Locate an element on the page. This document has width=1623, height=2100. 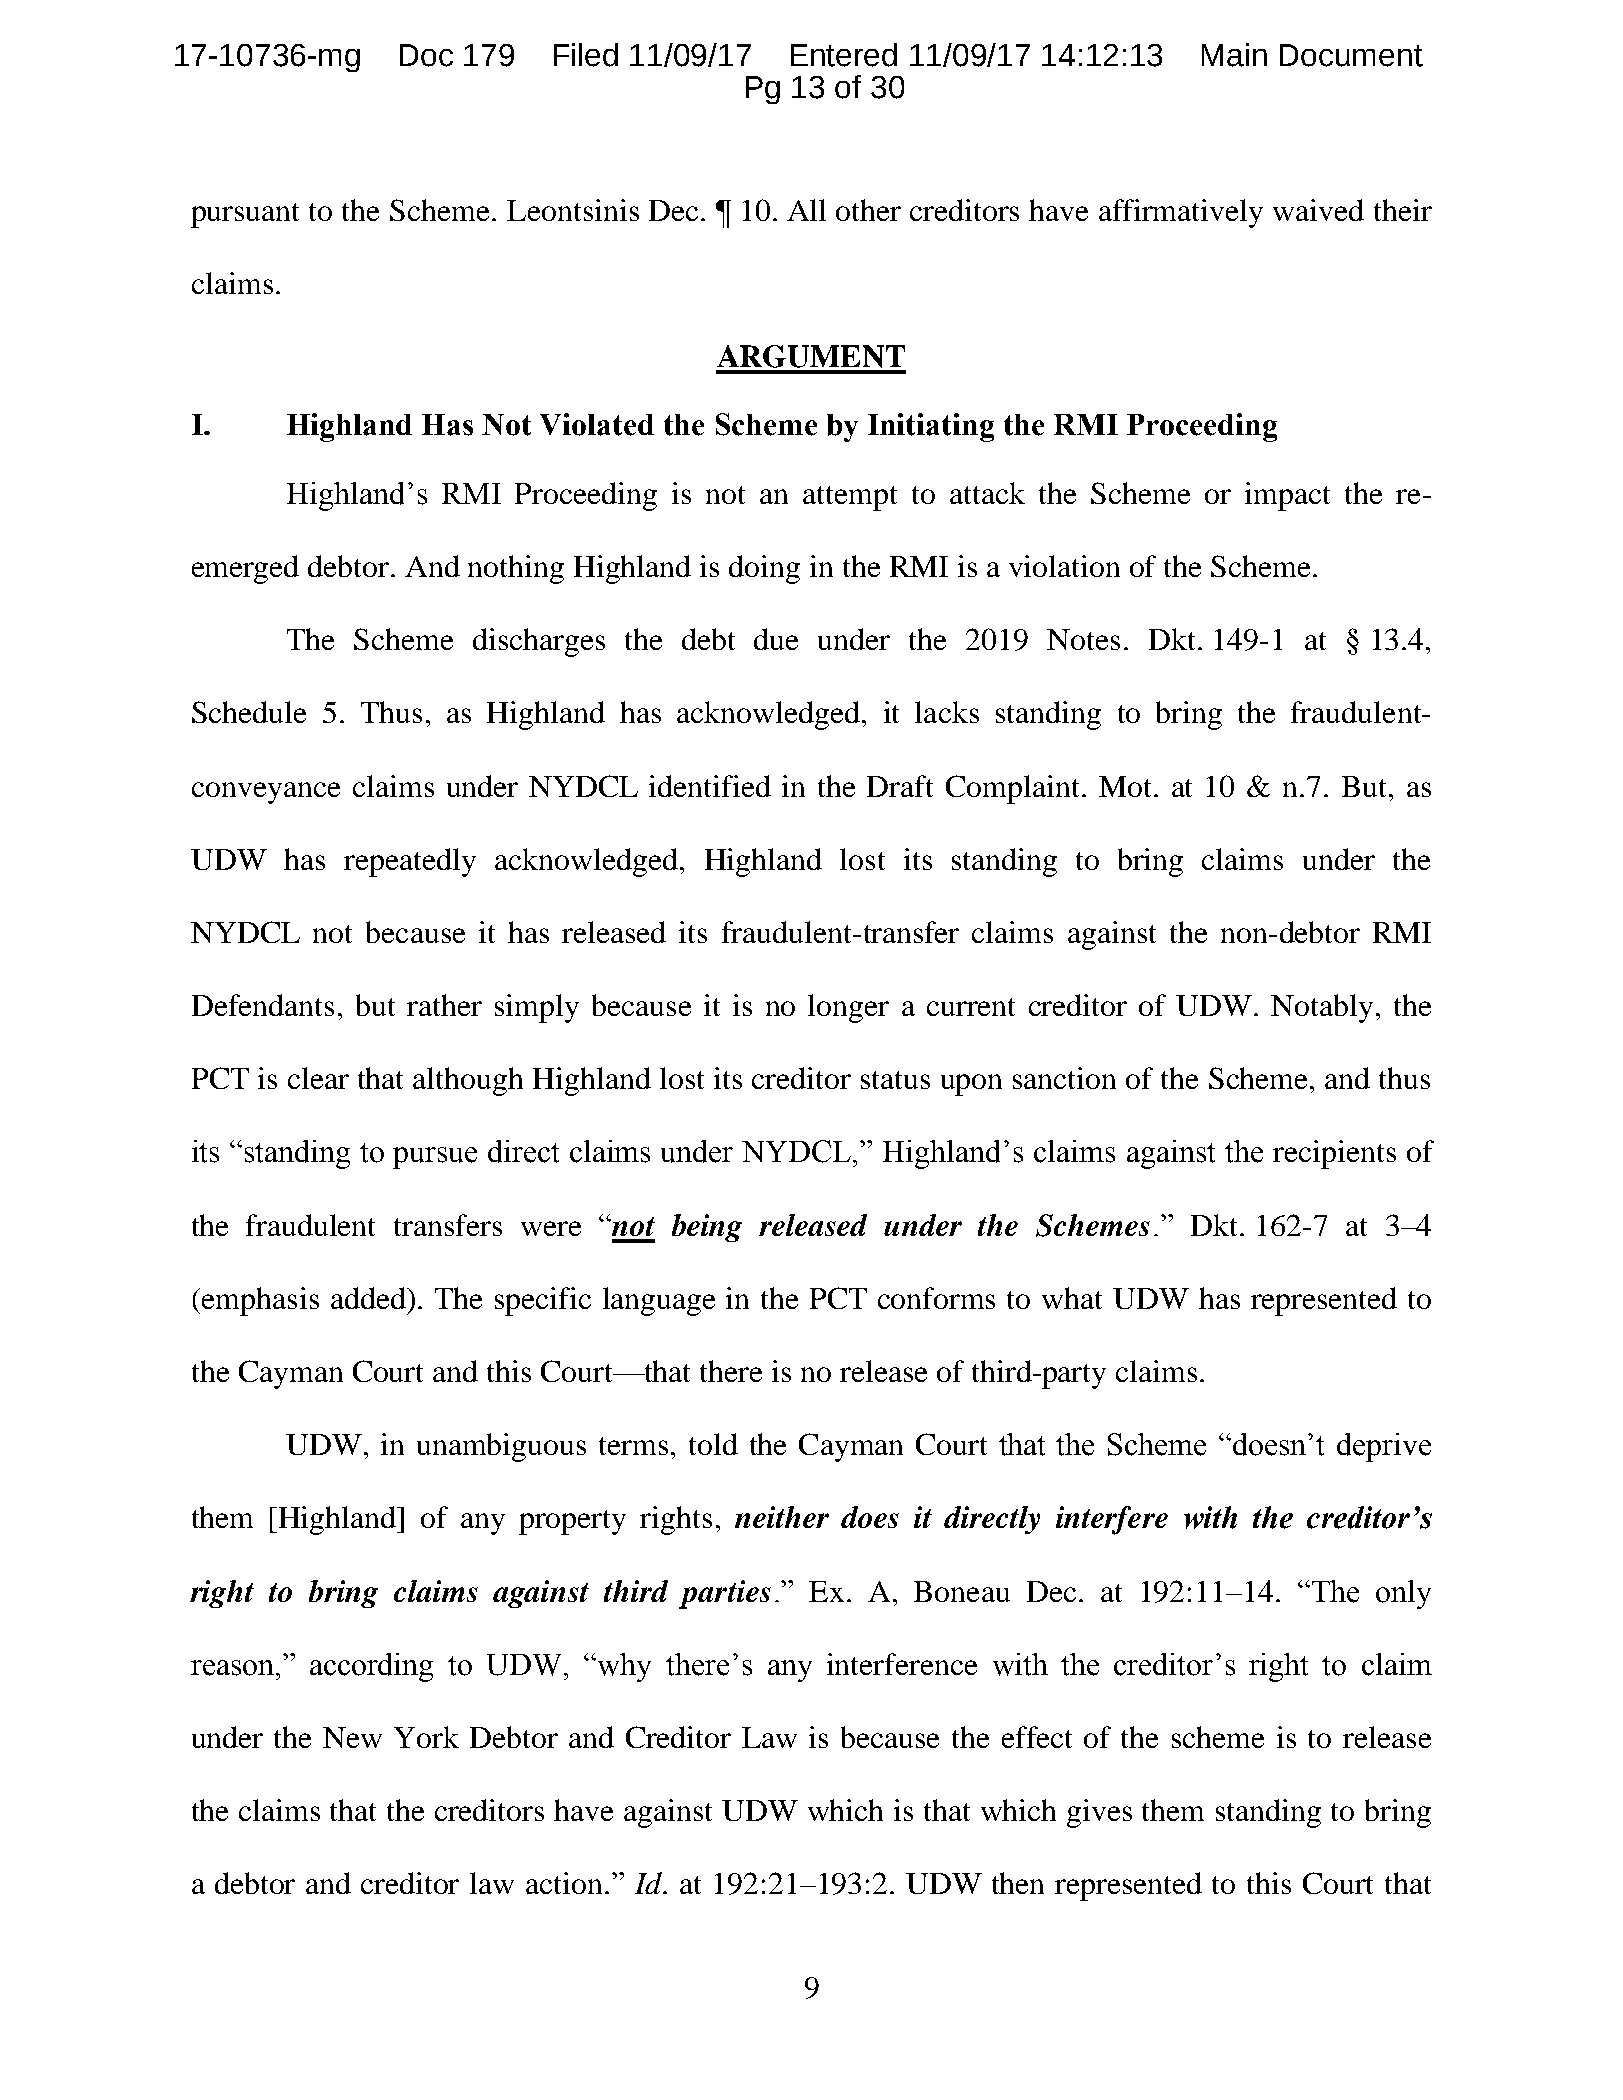
gives is located at coordinates (1099, 1813).
